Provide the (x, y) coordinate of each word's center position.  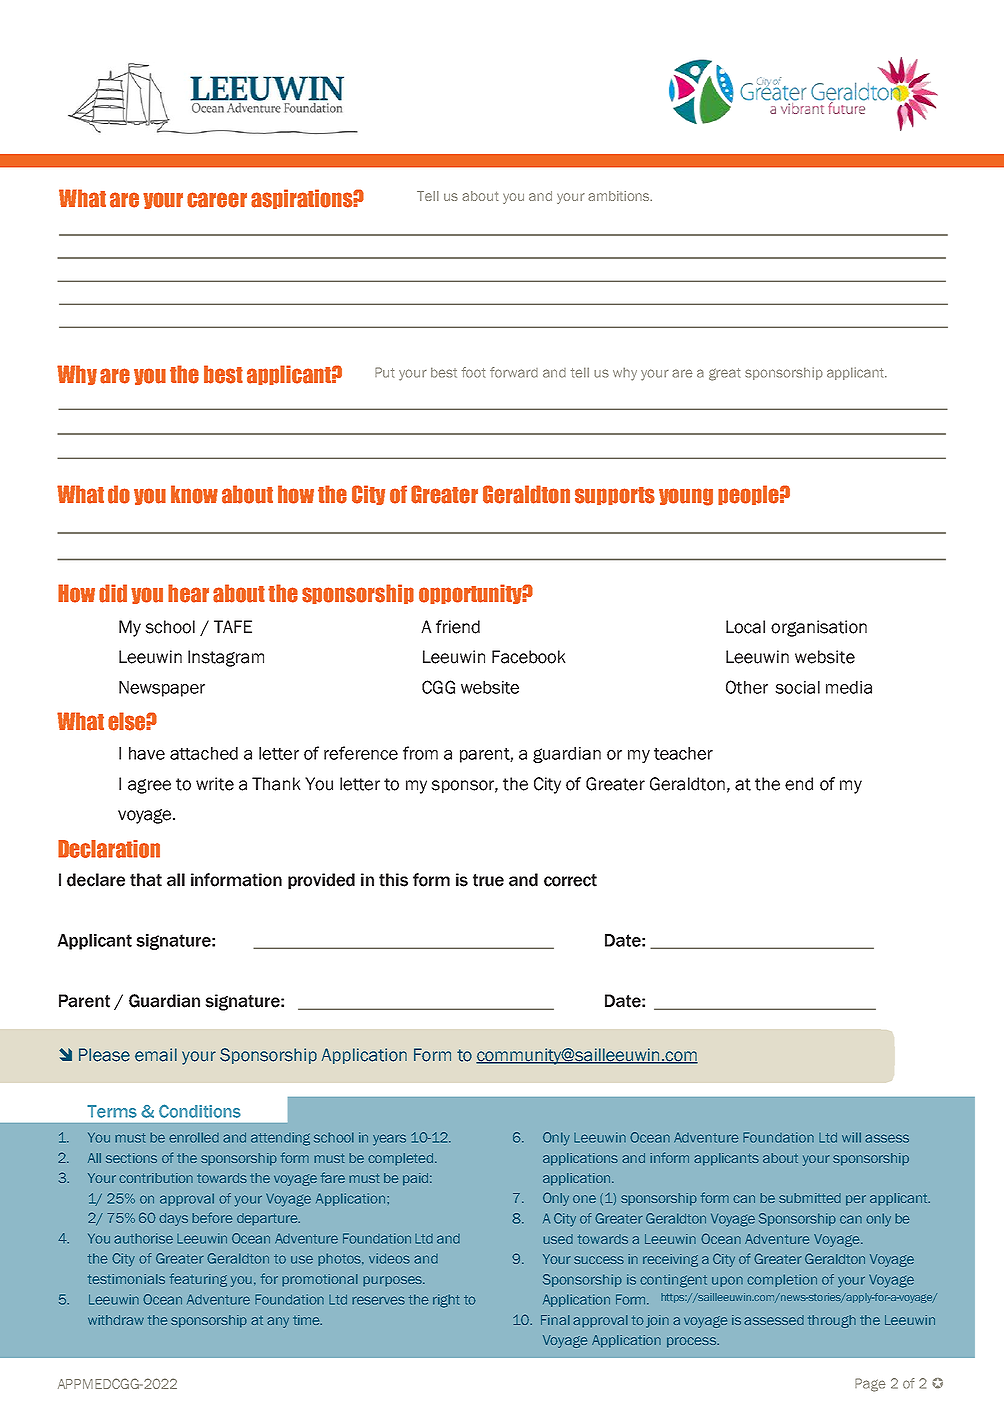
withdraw (116, 1320)
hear (188, 593)
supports (615, 496)
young (686, 497)
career (217, 200)
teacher (683, 753)
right (446, 1301)
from (420, 753)
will (851, 1137)
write (215, 784)
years (389, 1140)
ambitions (620, 196)
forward (514, 372)
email (156, 1055)
